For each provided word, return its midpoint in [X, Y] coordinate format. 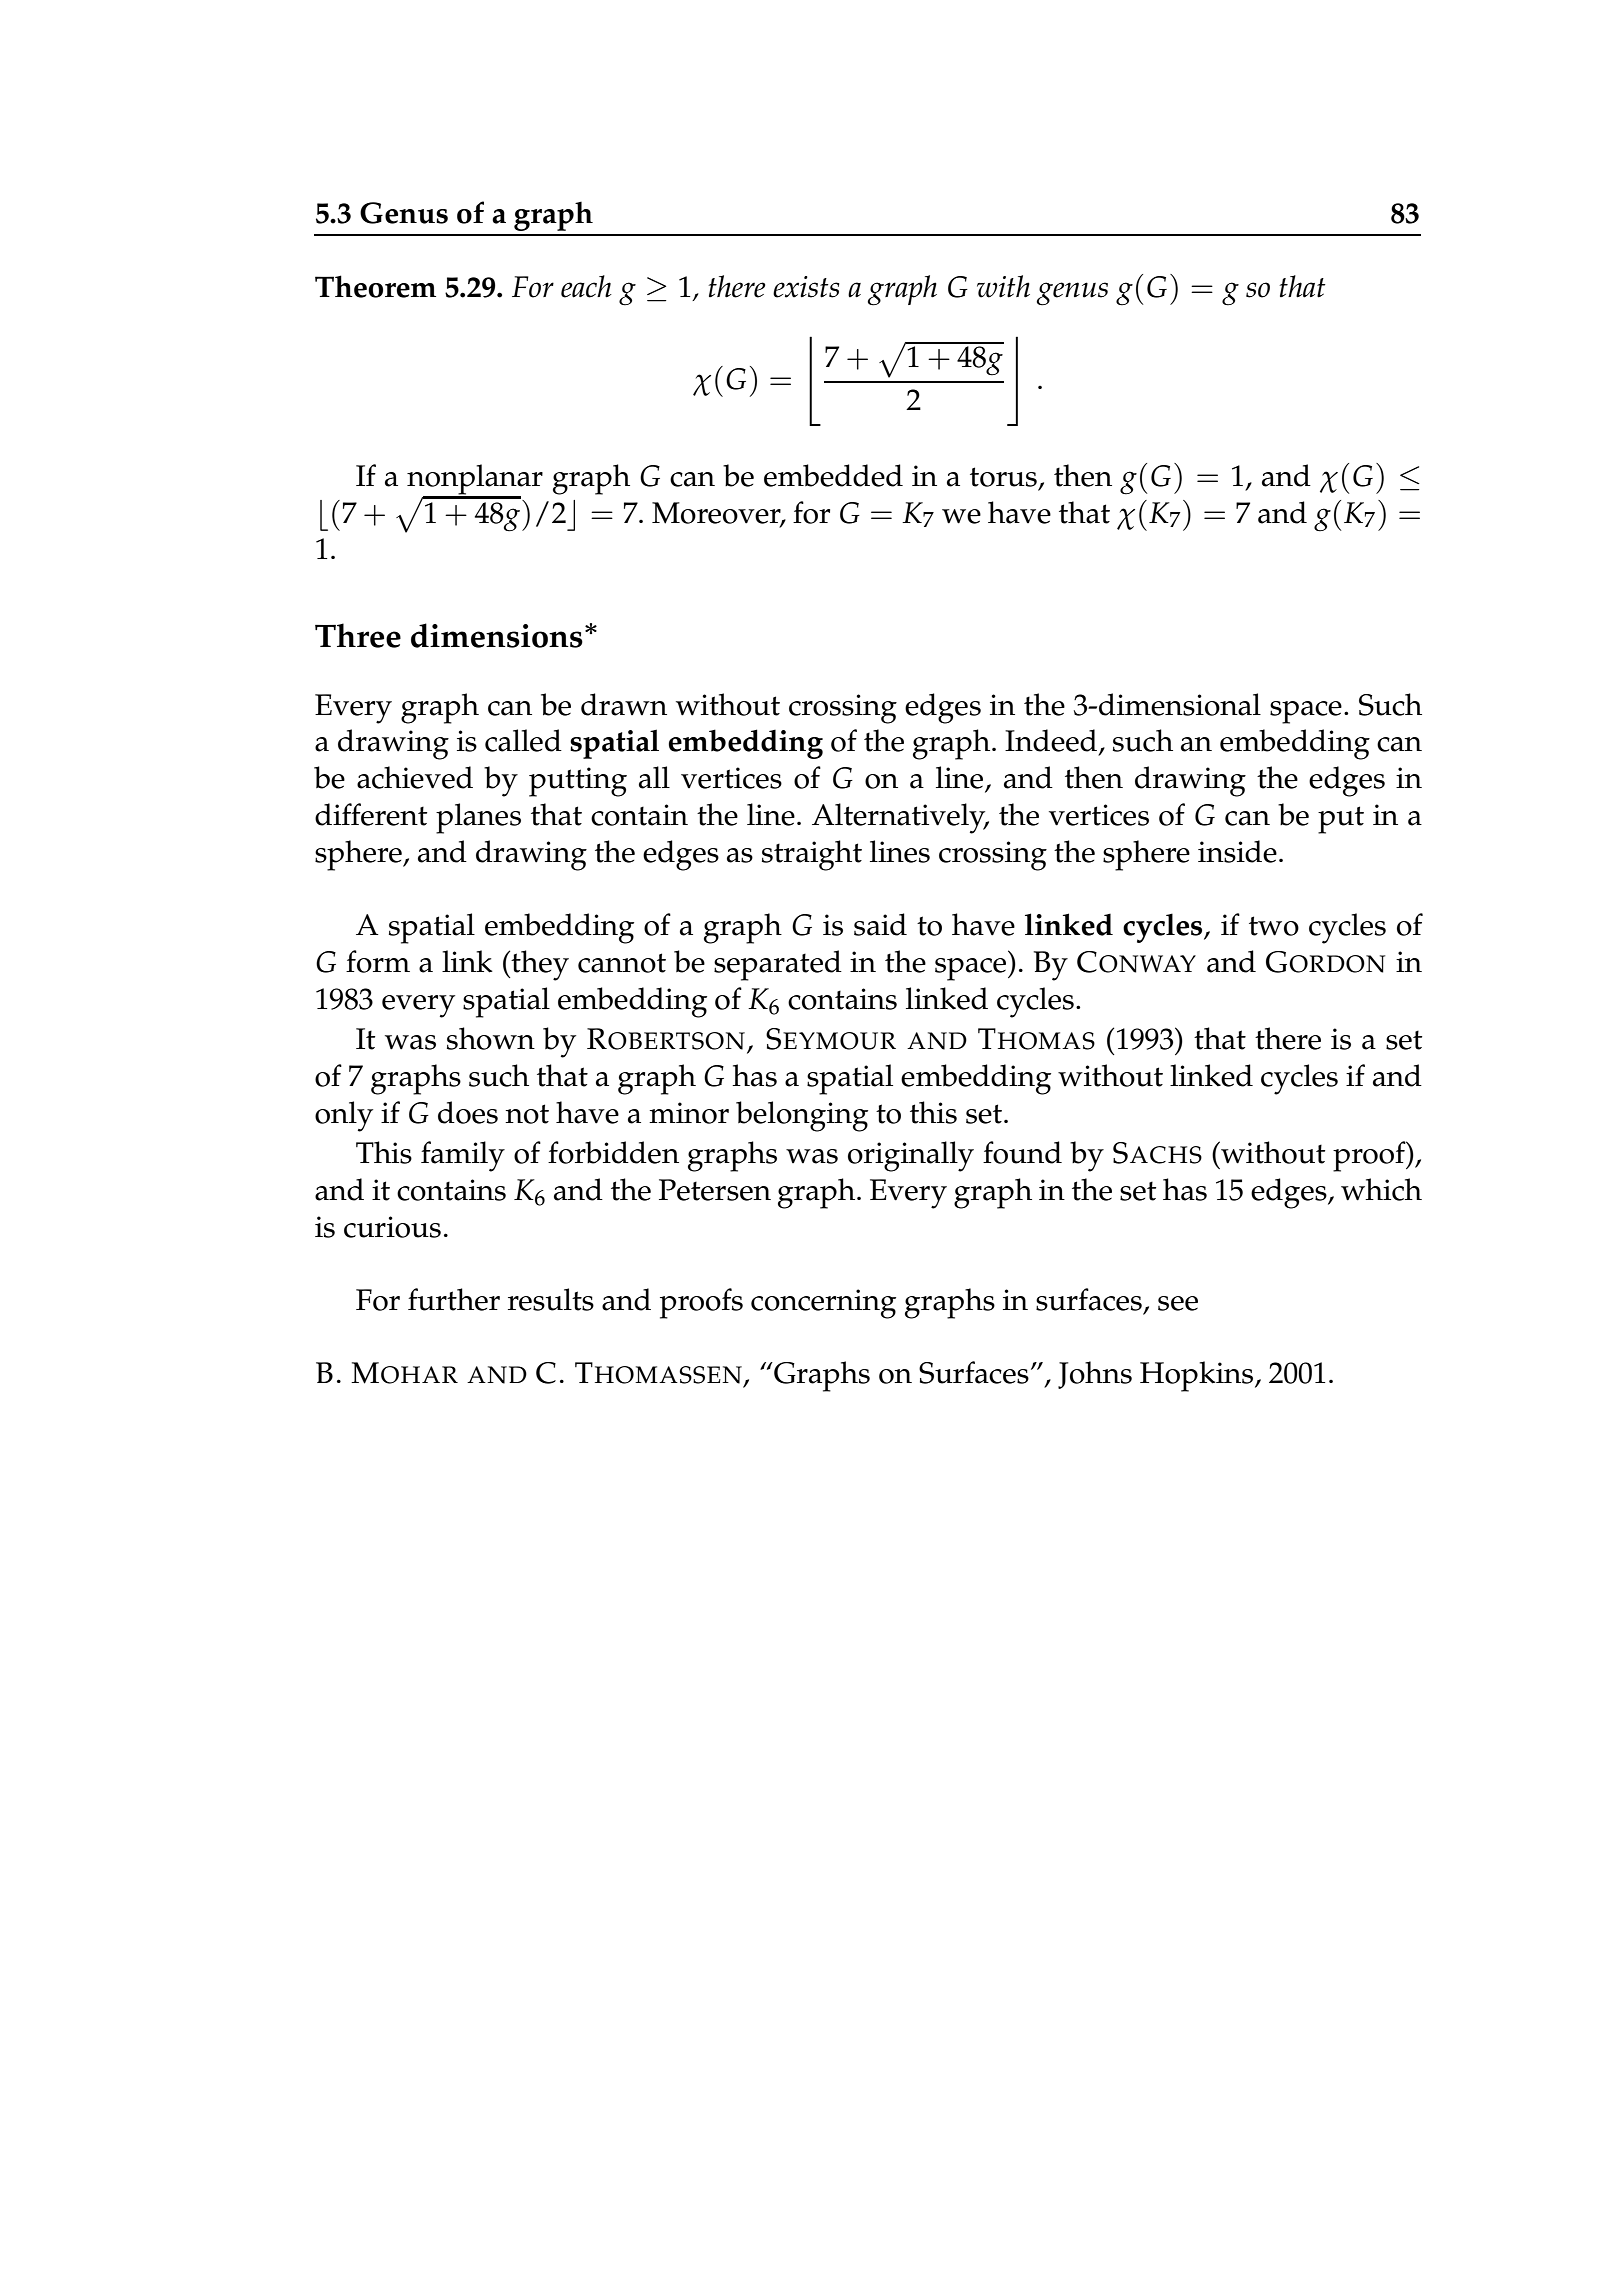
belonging [802, 1116]
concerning [823, 1304]
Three [358, 635]
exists [806, 287]
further [454, 1299]
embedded [833, 475]
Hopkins [1198, 1376]
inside [1237, 851]
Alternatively [900, 818]
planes [478, 818]
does [468, 1112]
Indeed [1052, 741]
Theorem [375, 286]
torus [1003, 477]
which [1381, 1189]
